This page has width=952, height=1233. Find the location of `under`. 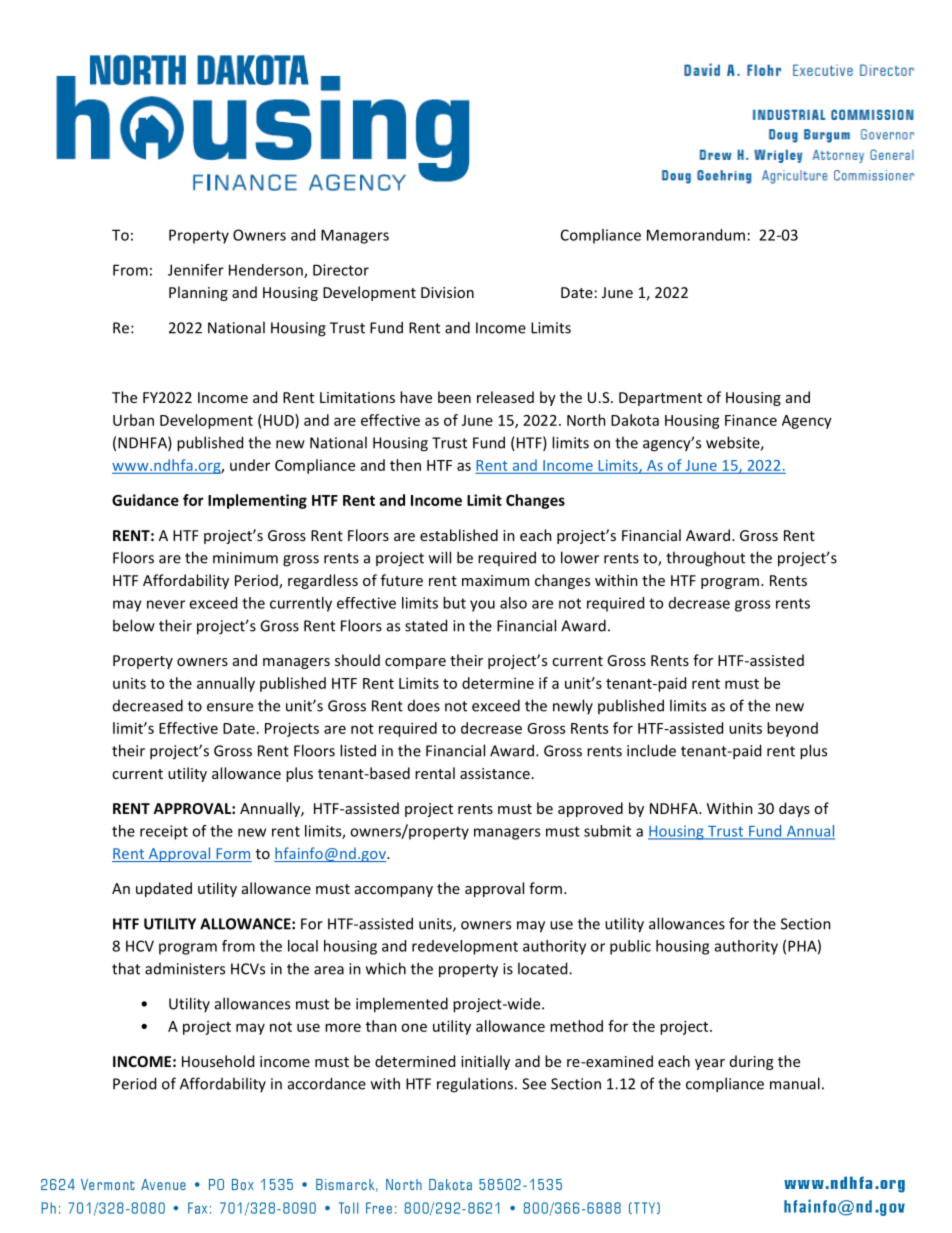

under is located at coordinates (250, 465).
